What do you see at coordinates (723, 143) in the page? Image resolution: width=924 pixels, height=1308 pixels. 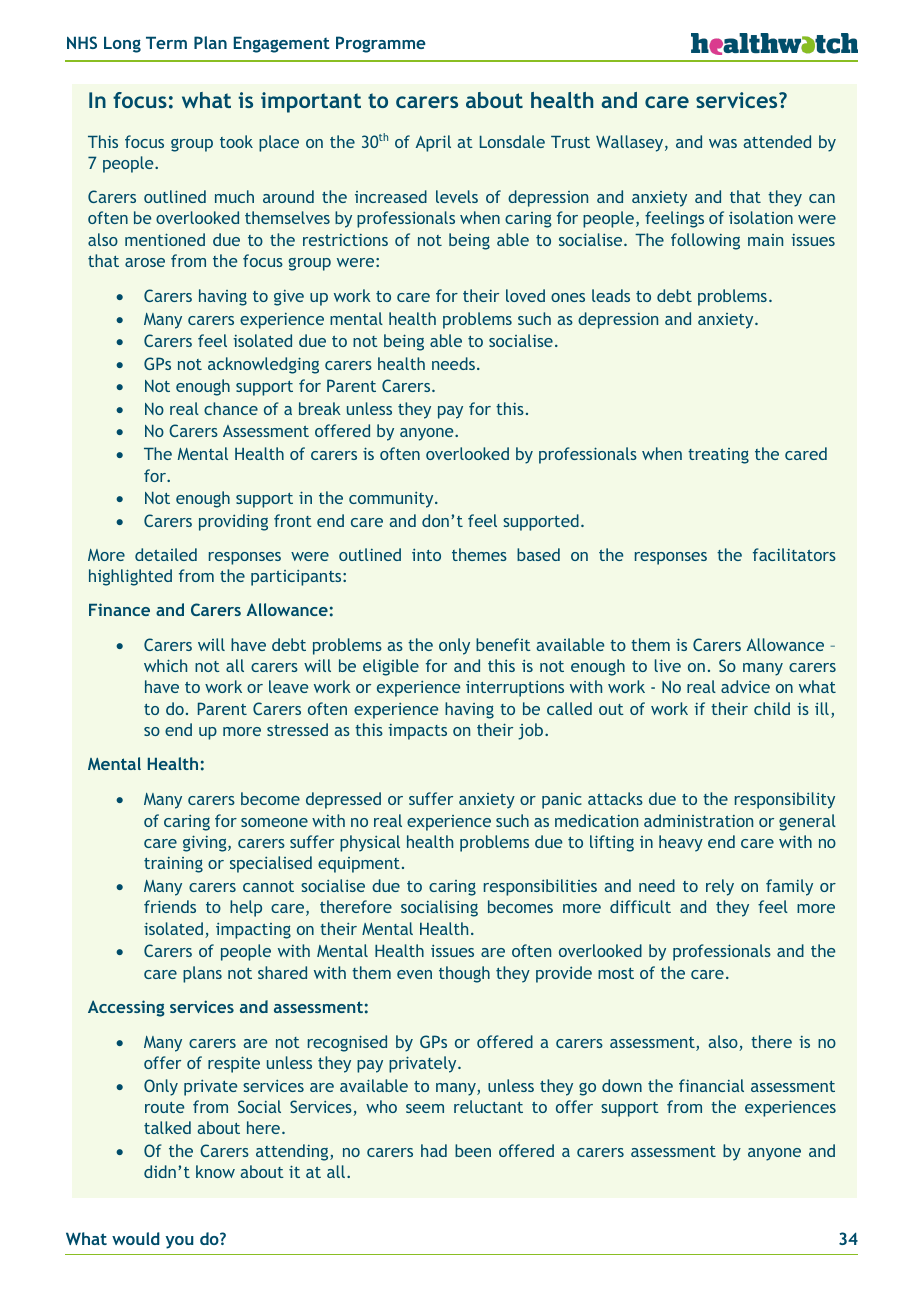 I see `was` at bounding box center [723, 143].
